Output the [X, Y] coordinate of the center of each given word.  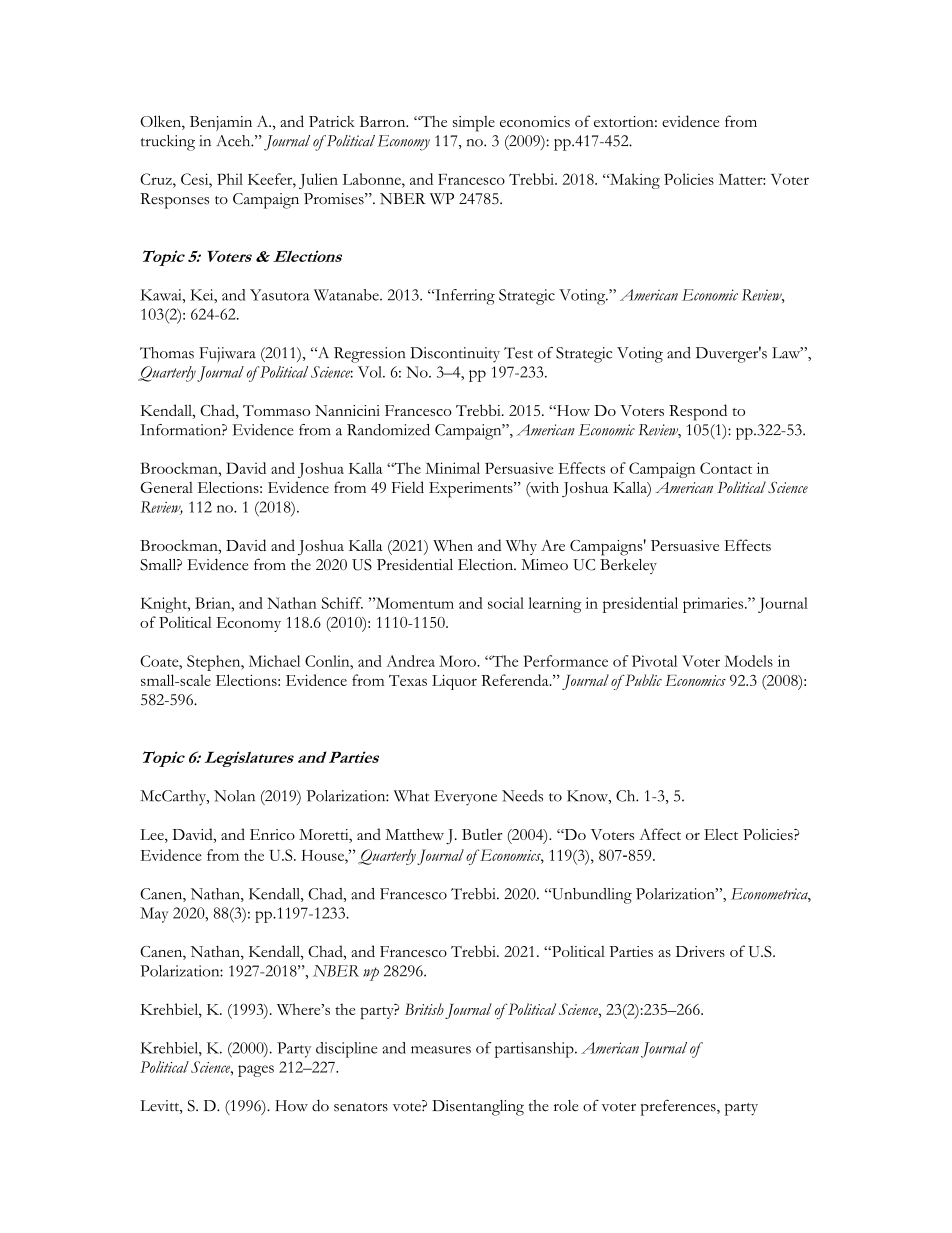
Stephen [215, 663]
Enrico [272, 834]
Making [634, 181]
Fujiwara [227, 355]
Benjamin [221, 123]
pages [256, 1071]
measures [441, 1050]
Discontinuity [455, 355]
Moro [458, 661]
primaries [714, 605]
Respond [698, 412]
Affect [660, 834]
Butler [482, 834]
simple [474, 124]
